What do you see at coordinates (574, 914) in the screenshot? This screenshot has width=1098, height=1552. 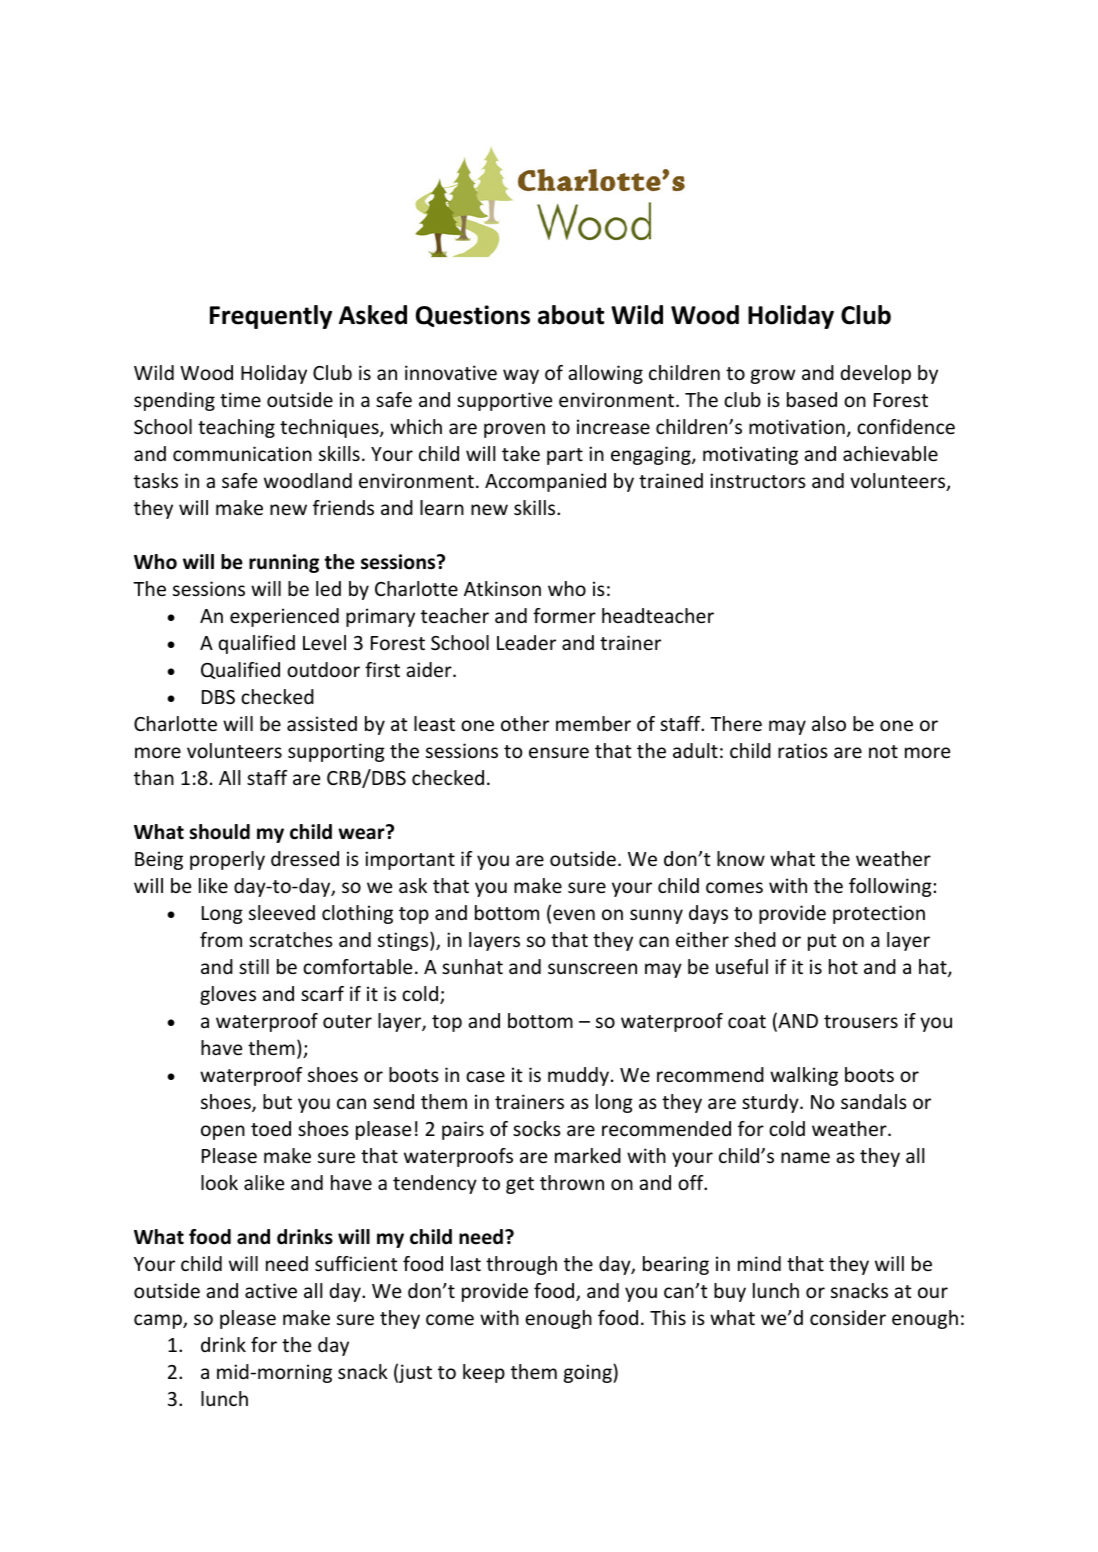 I see `even` at bounding box center [574, 914].
